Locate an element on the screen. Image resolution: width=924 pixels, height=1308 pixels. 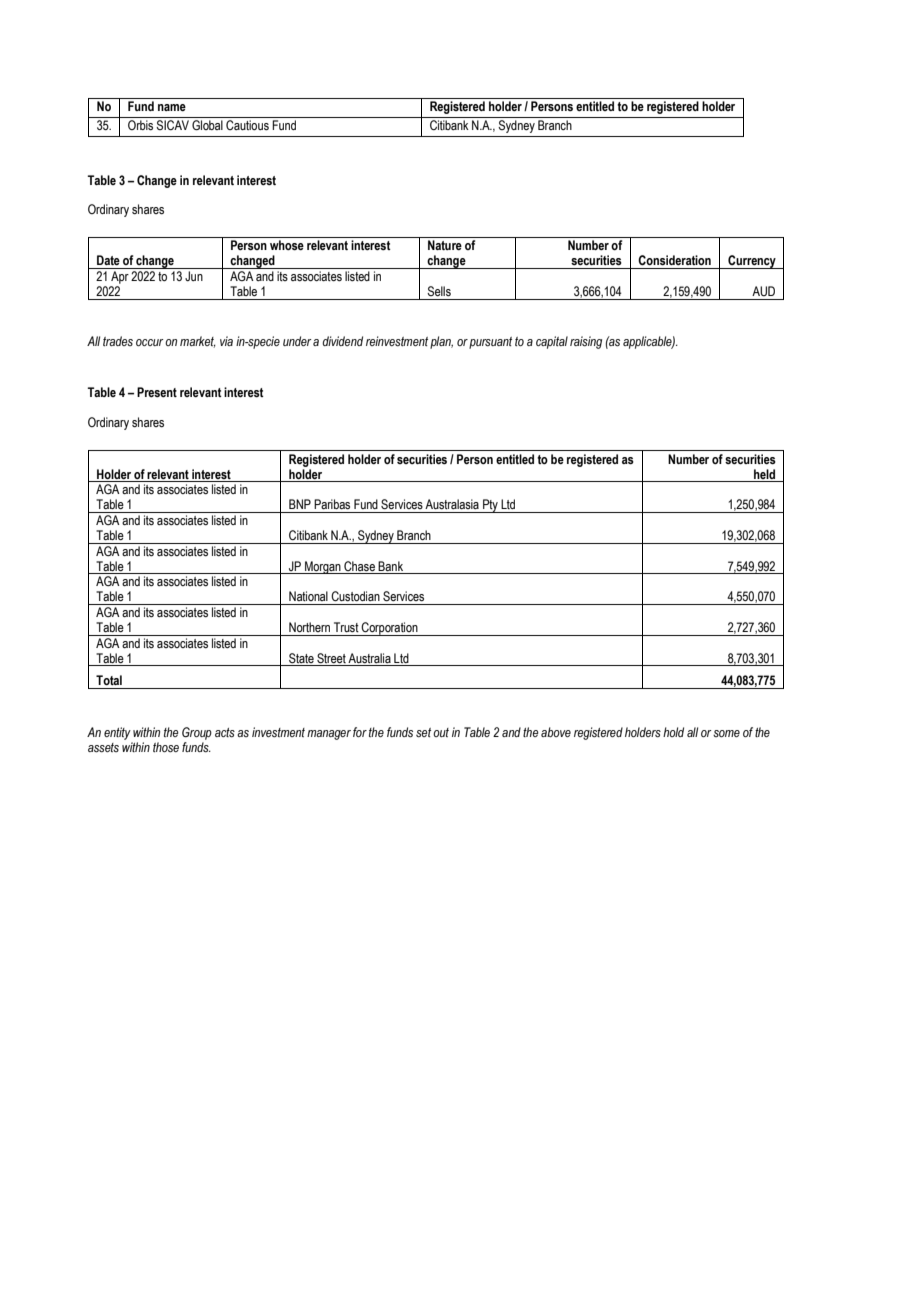
some is located at coordinates (726, 733).
